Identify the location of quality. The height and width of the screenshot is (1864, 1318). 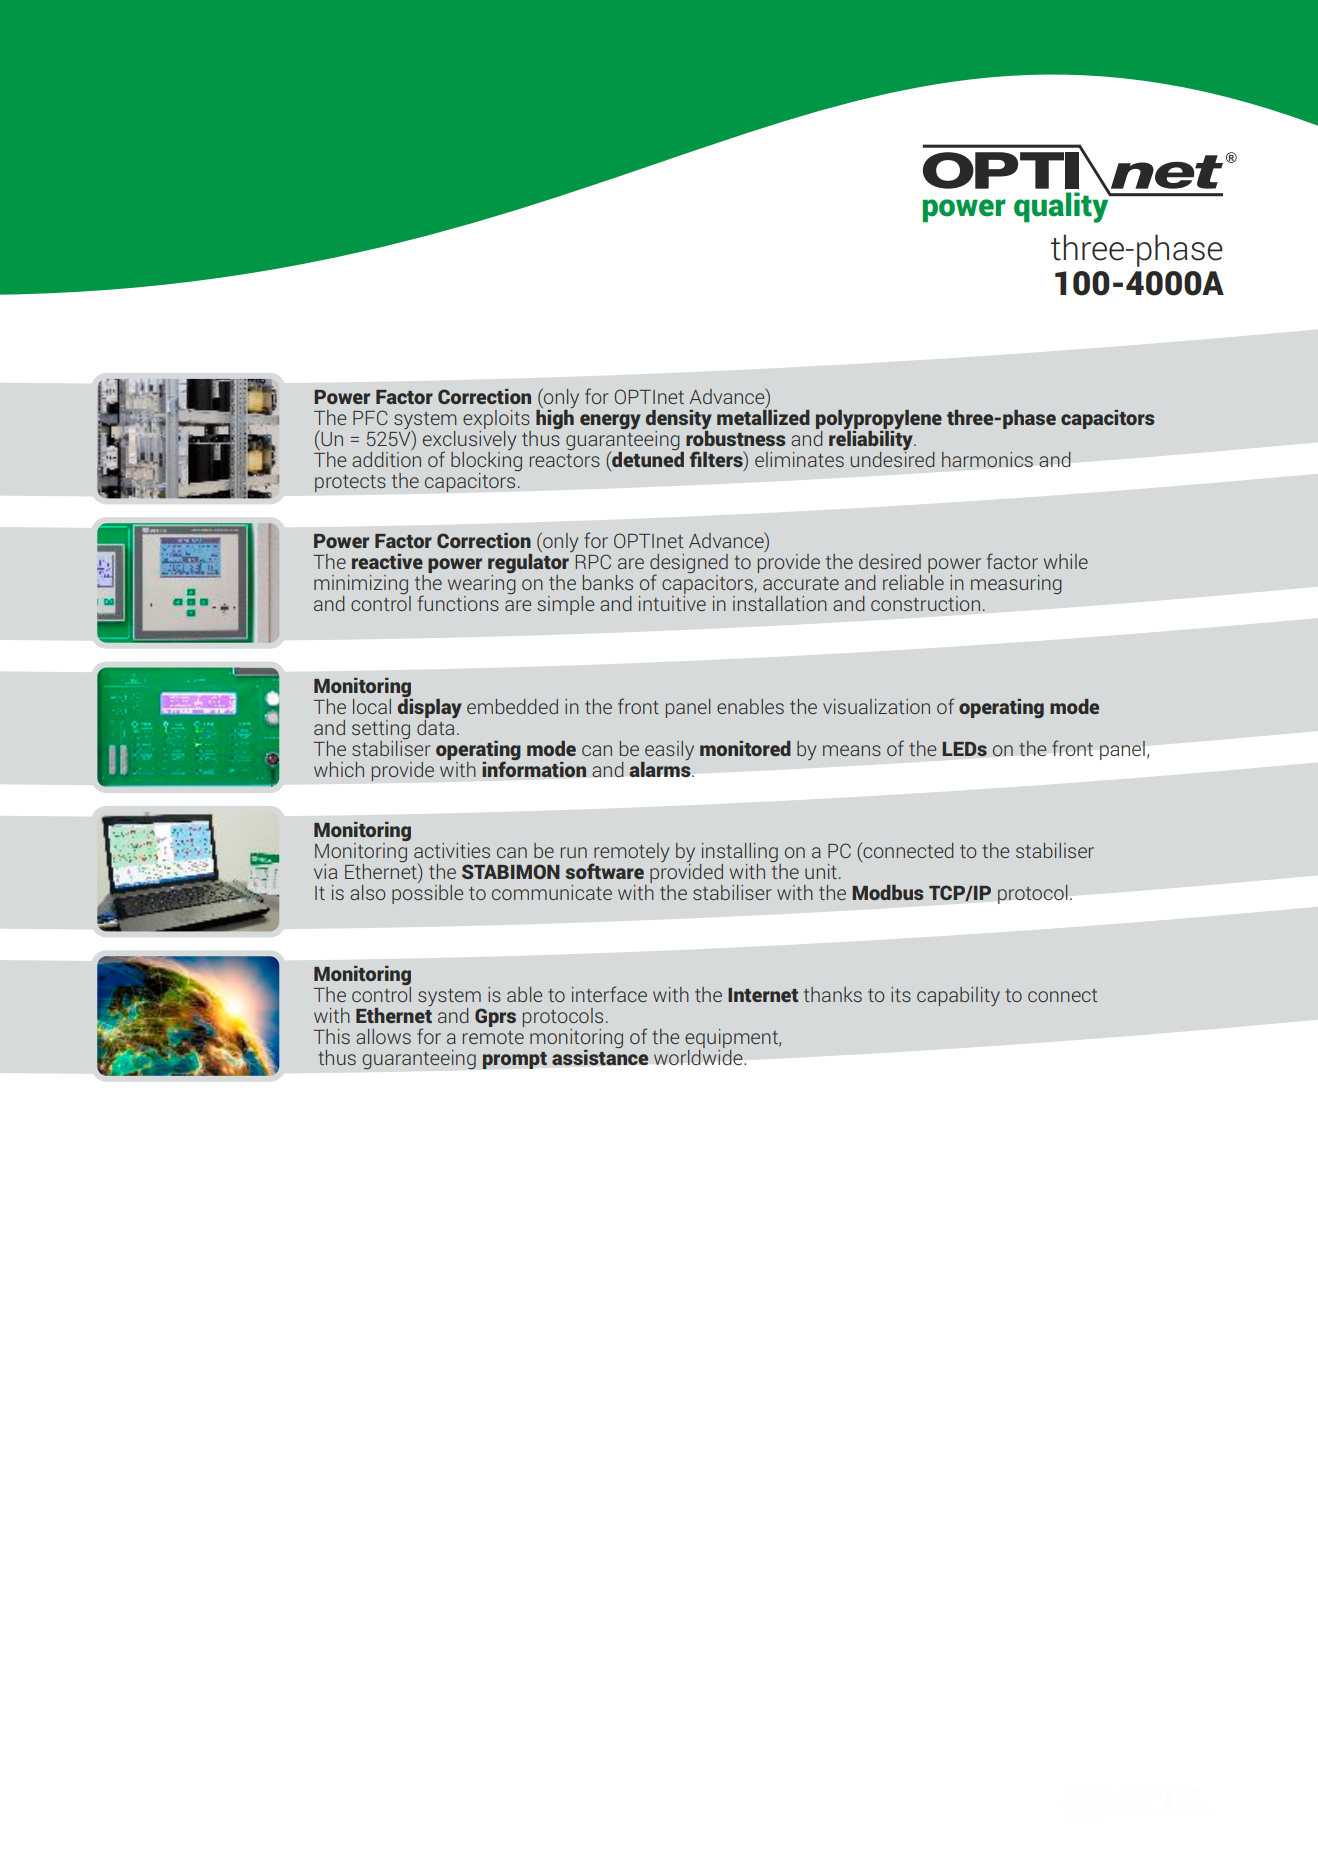
(1062, 206).
